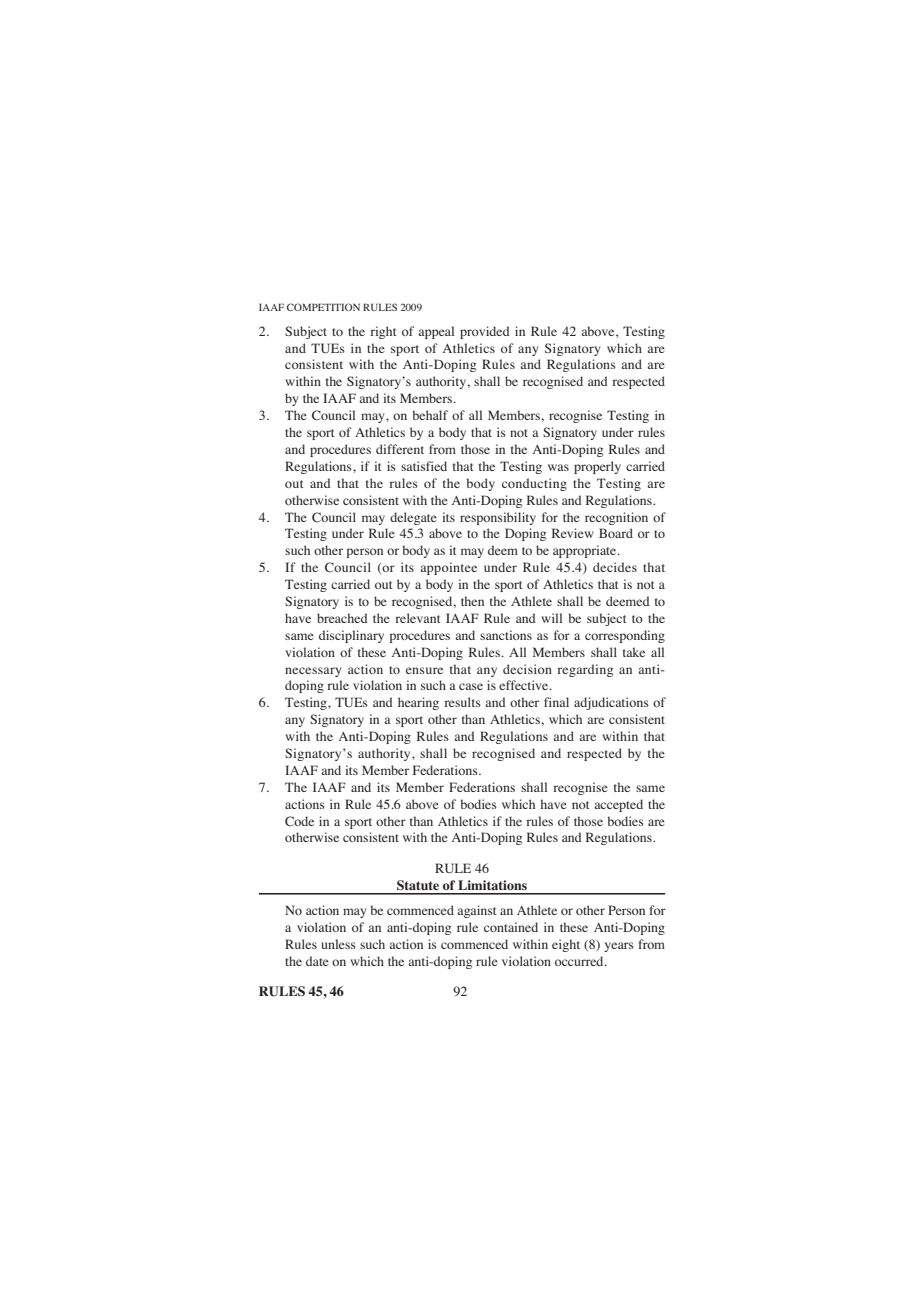  I want to click on final, so click(556, 702).
